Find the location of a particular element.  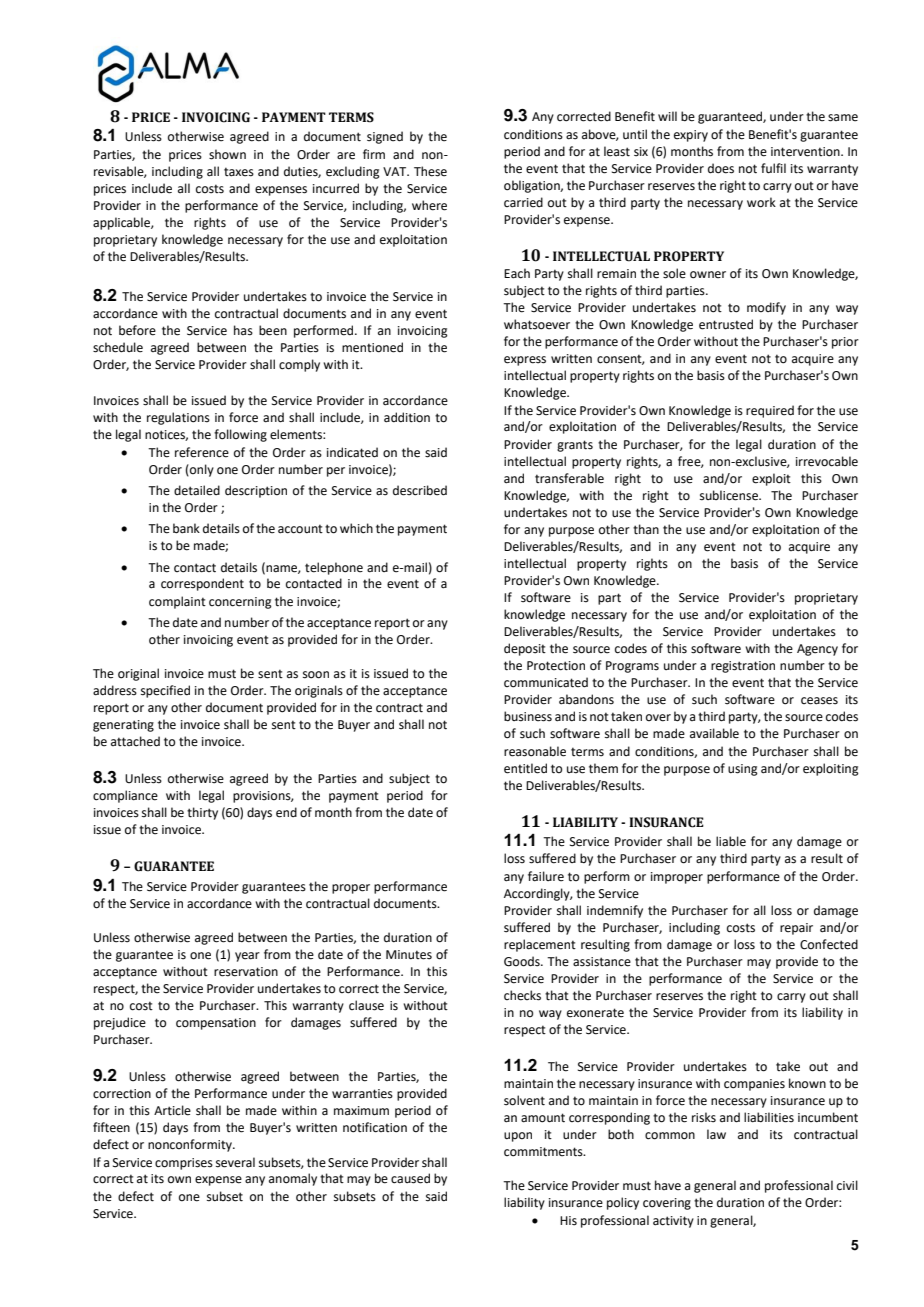

shown is located at coordinates (227, 154).
